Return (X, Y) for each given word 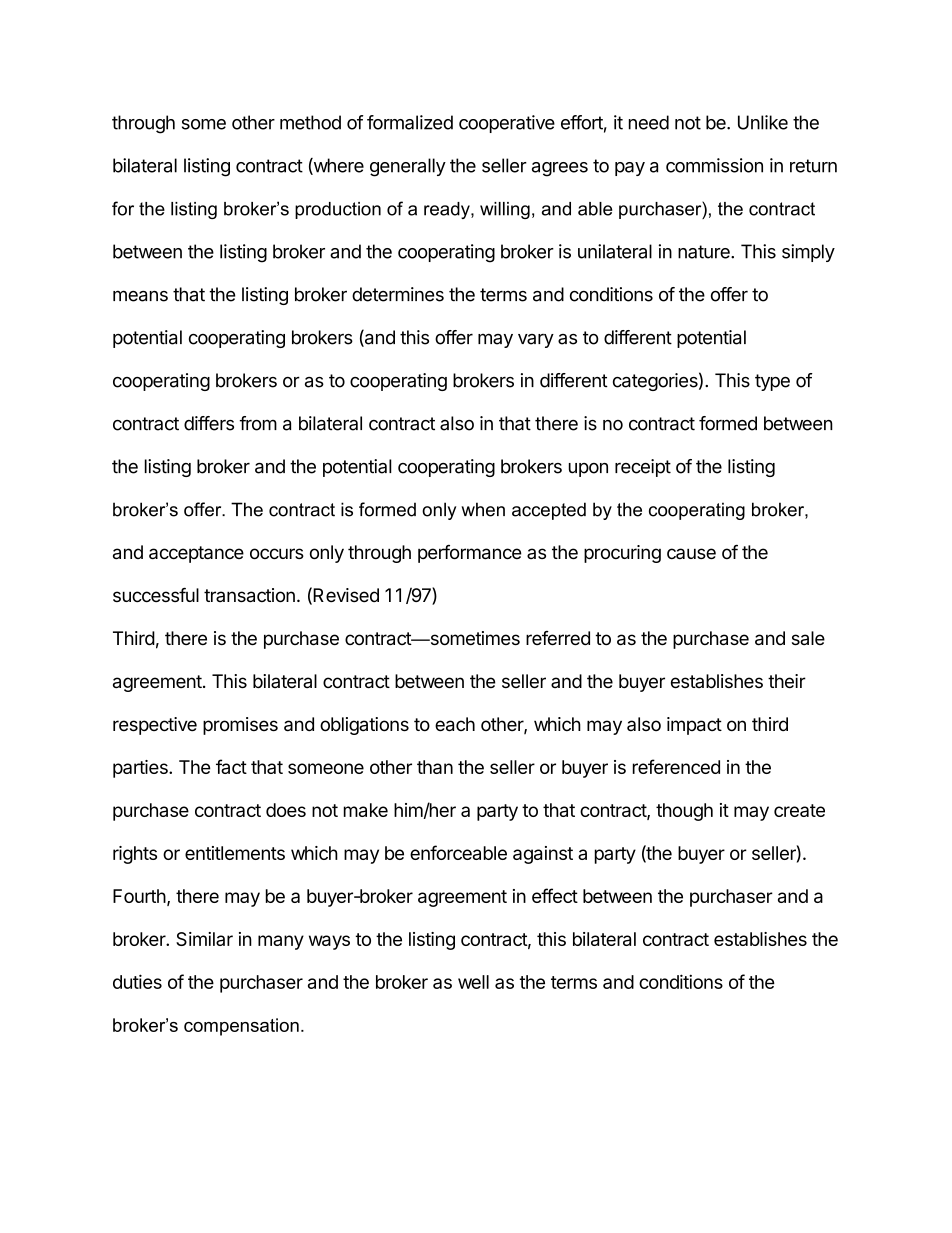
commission (714, 165)
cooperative (507, 124)
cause (691, 554)
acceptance (196, 554)
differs (209, 423)
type (772, 382)
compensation (241, 1027)
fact (231, 766)
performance (470, 554)
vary (536, 341)
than (435, 767)
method (310, 122)
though (684, 812)
